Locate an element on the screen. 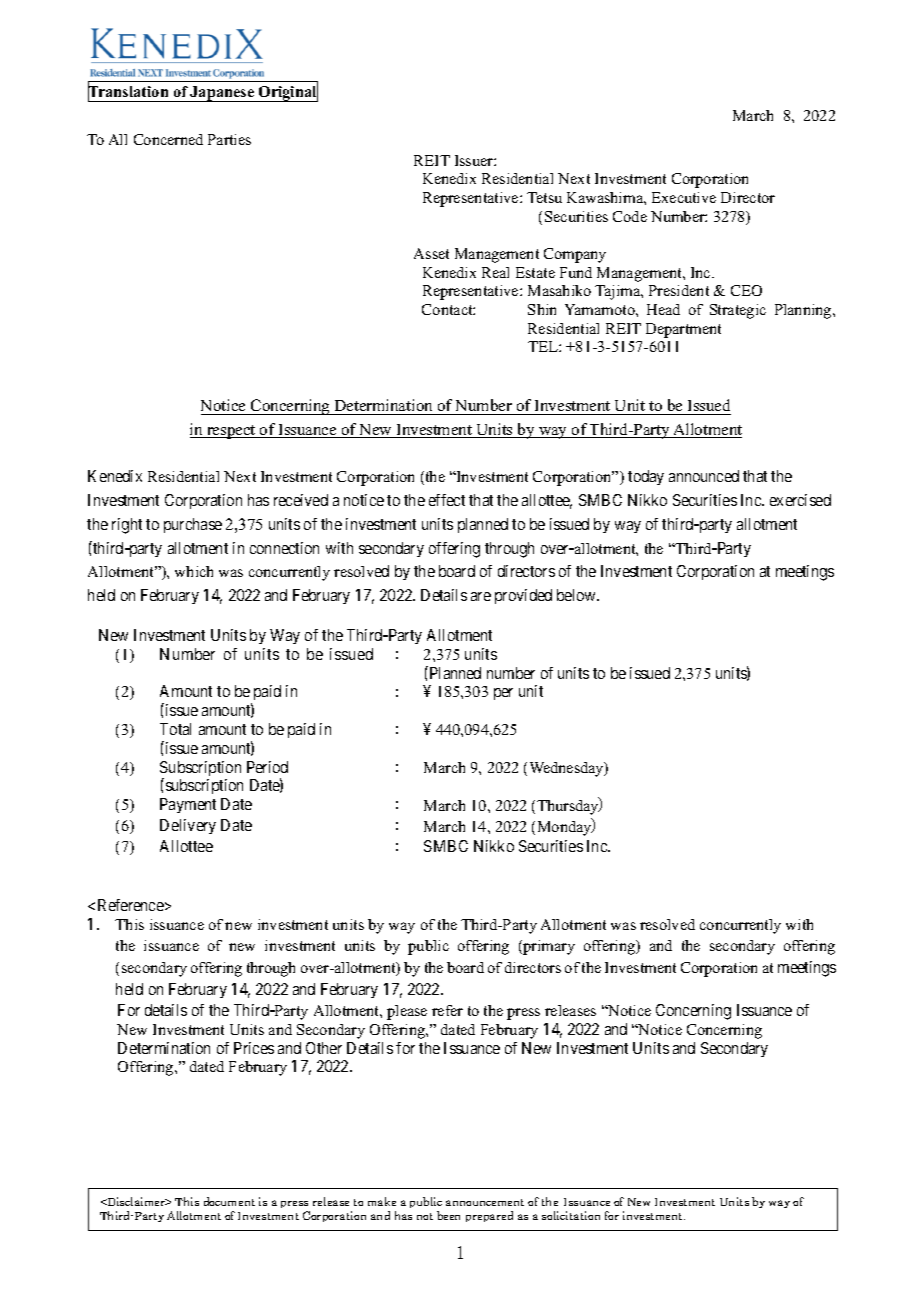  announcement is located at coordinates (485, 1202).
